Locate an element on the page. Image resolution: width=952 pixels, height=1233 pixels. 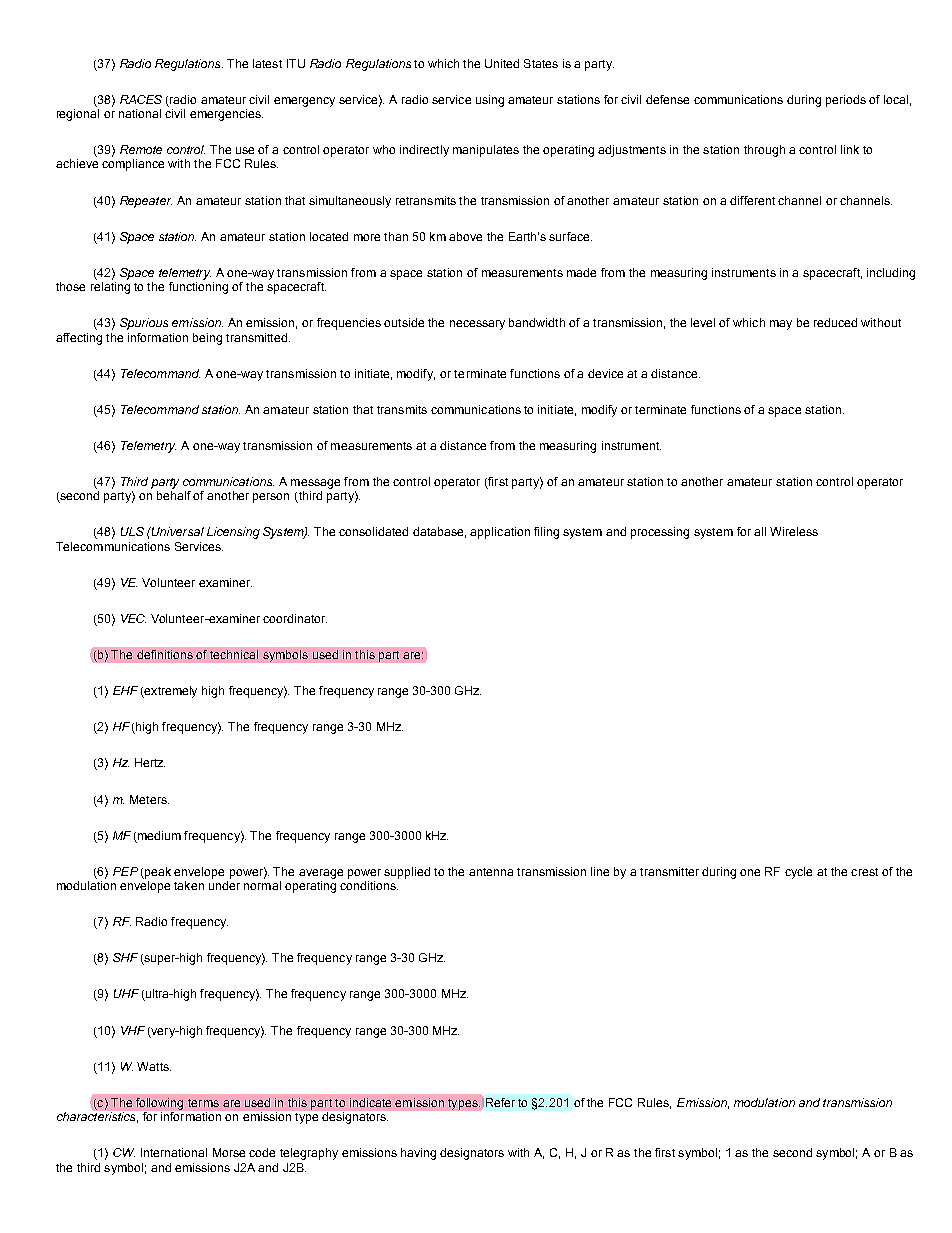
application is located at coordinates (500, 533).
